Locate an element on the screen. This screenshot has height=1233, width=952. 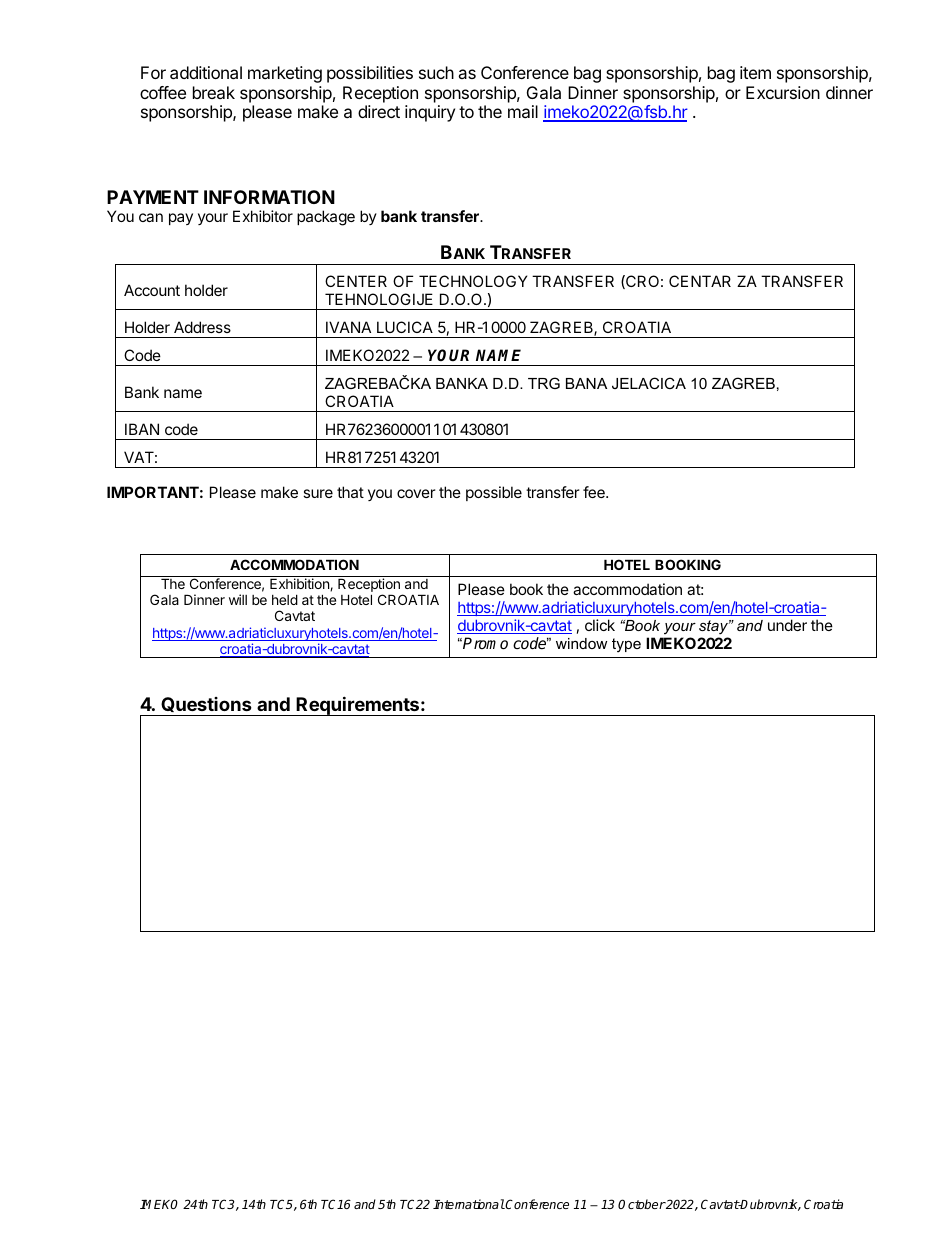
item is located at coordinates (755, 72).
